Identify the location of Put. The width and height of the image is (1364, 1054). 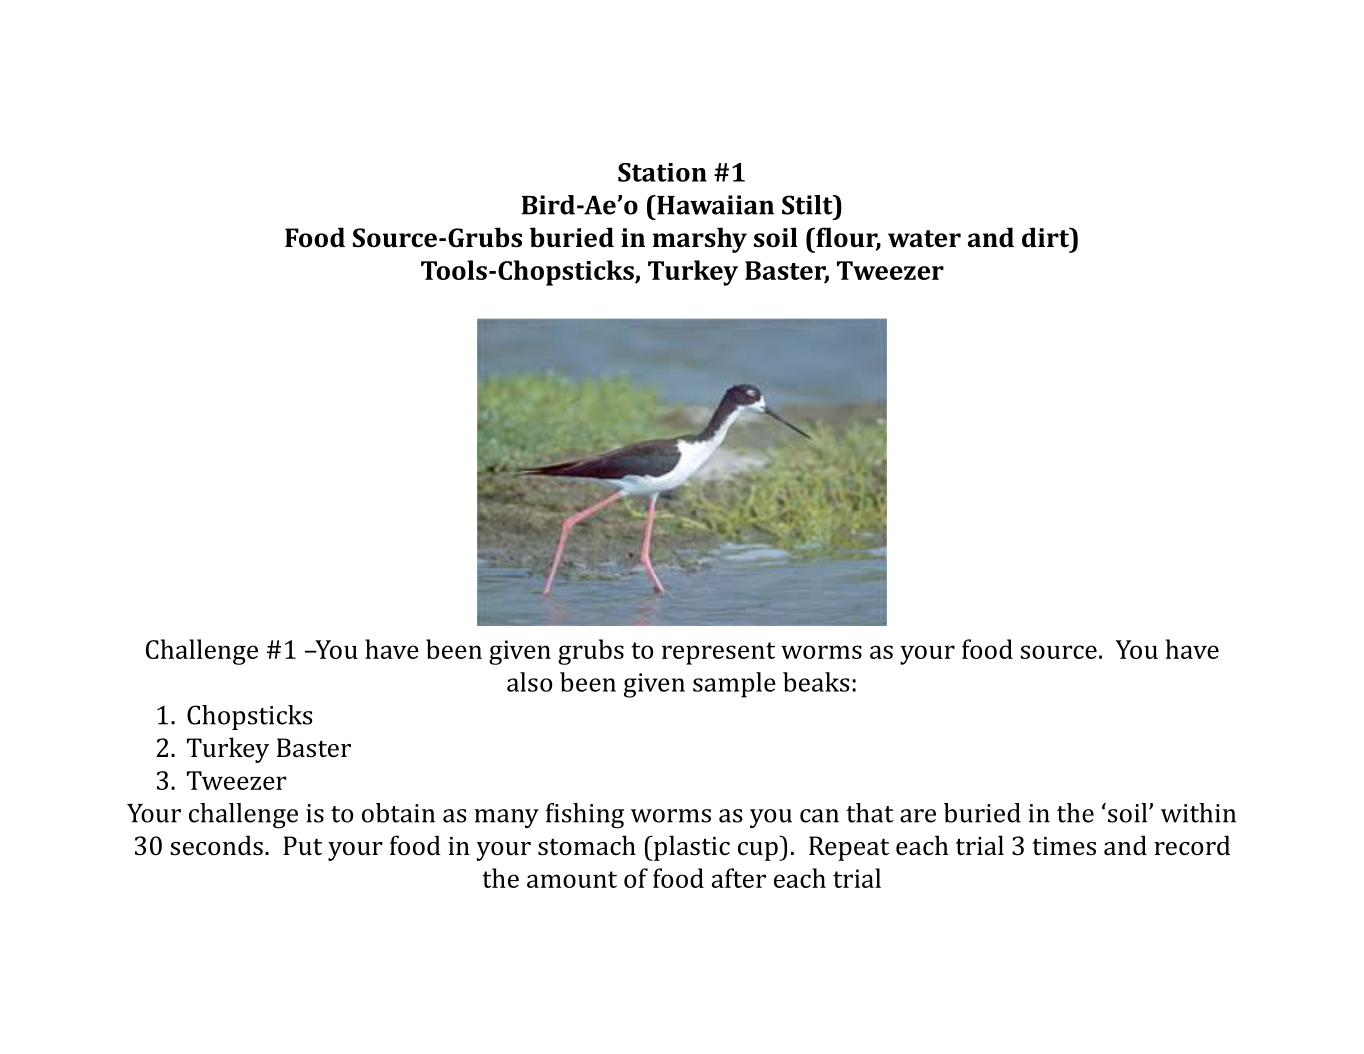
(302, 846).
